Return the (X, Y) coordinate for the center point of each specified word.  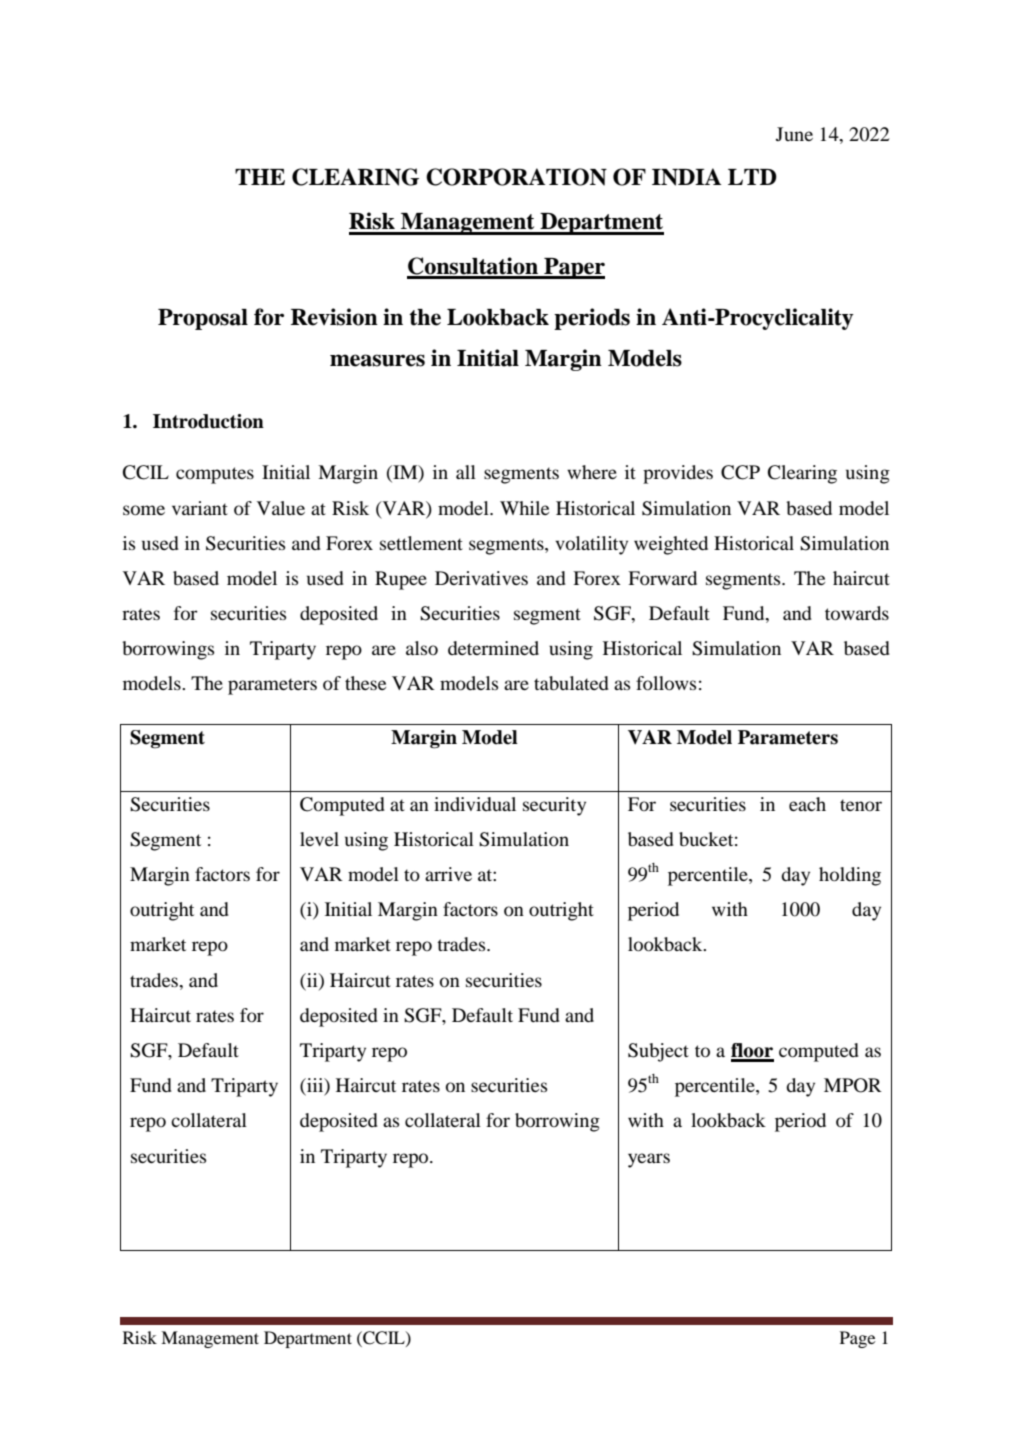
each (807, 804)
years (649, 1160)
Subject (658, 1052)
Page (857, 1339)
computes (215, 475)
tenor (861, 805)
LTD (752, 177)
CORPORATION (516, 177)
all (466, 472)
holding (850, 876)
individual (475, 804)
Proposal (203, 319)
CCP (740, 472)
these (365, 683)
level (319, 839)
